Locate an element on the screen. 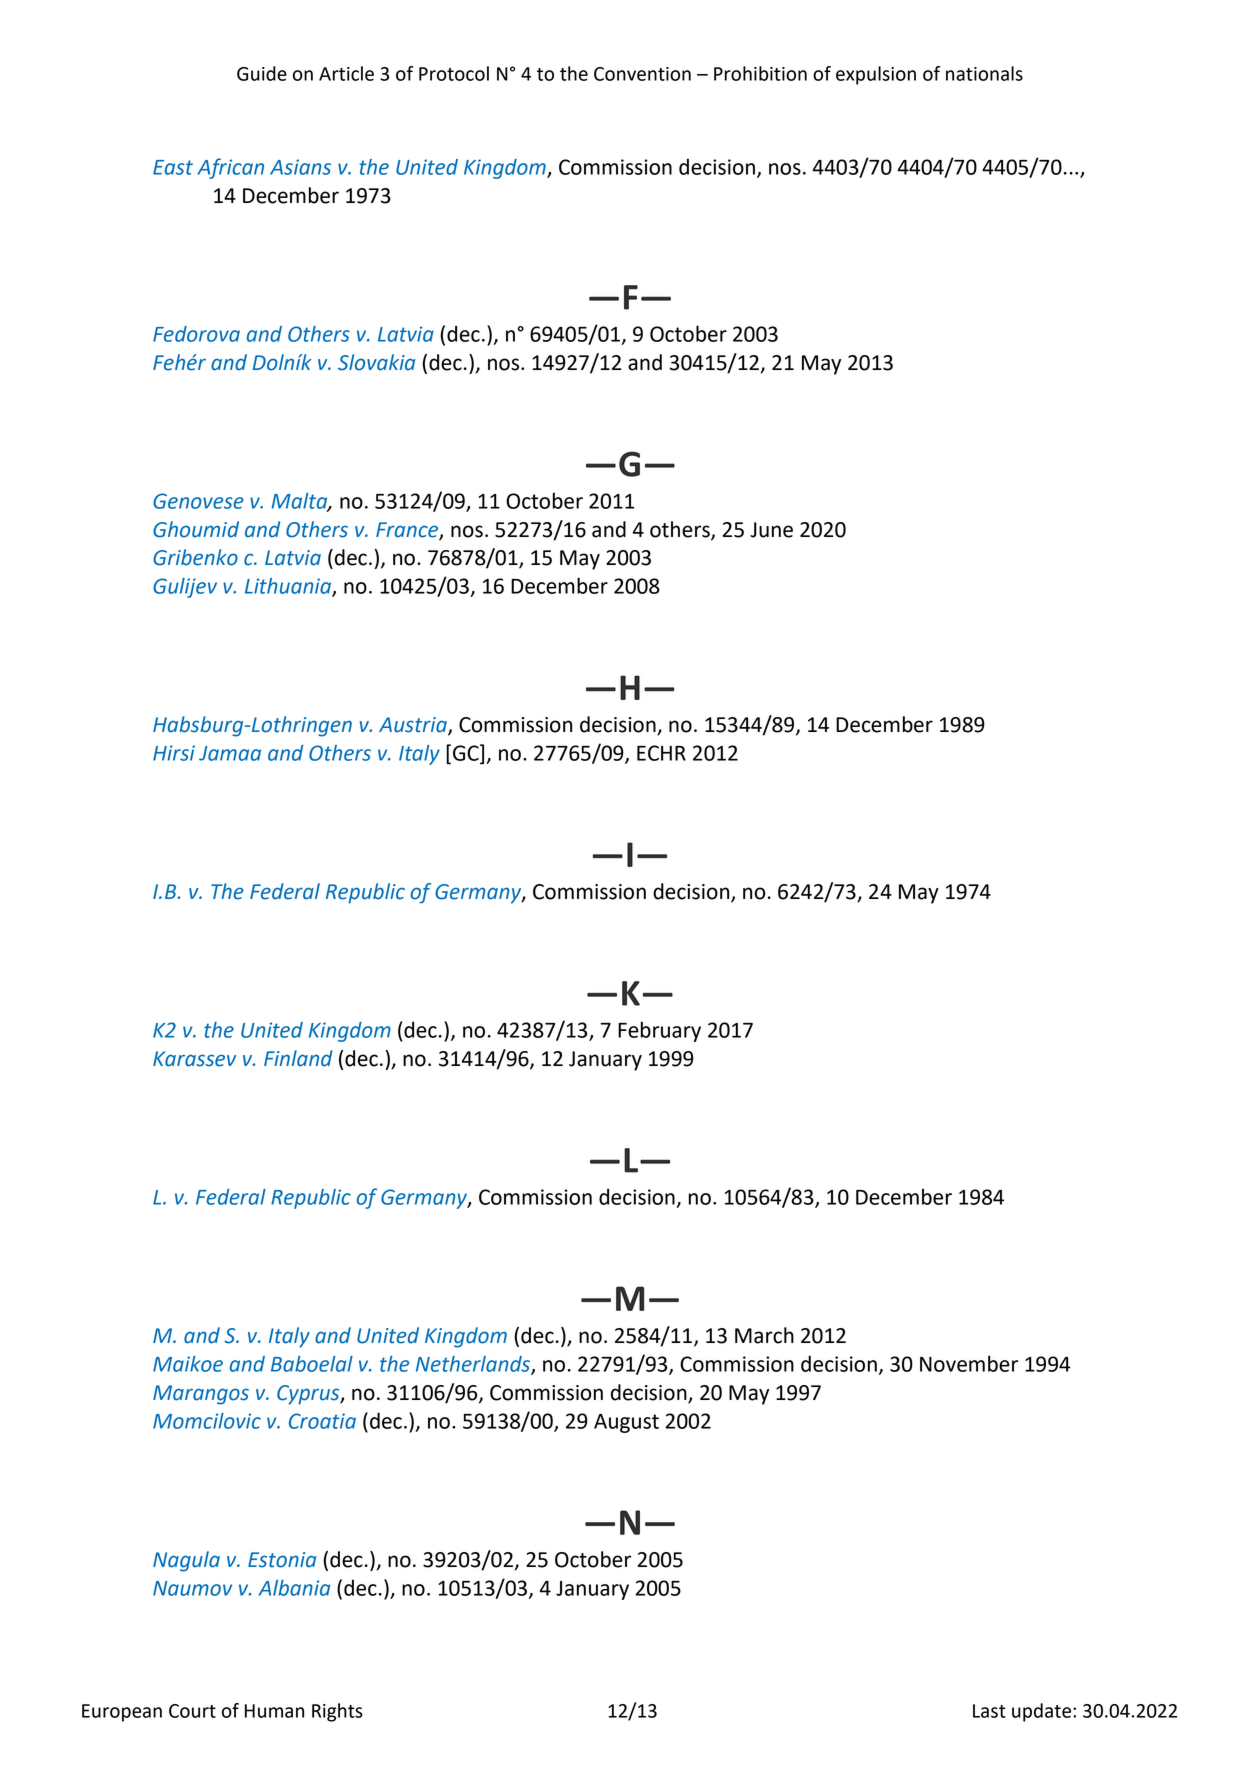  Hirsi is located at coordinates (174, 753).
